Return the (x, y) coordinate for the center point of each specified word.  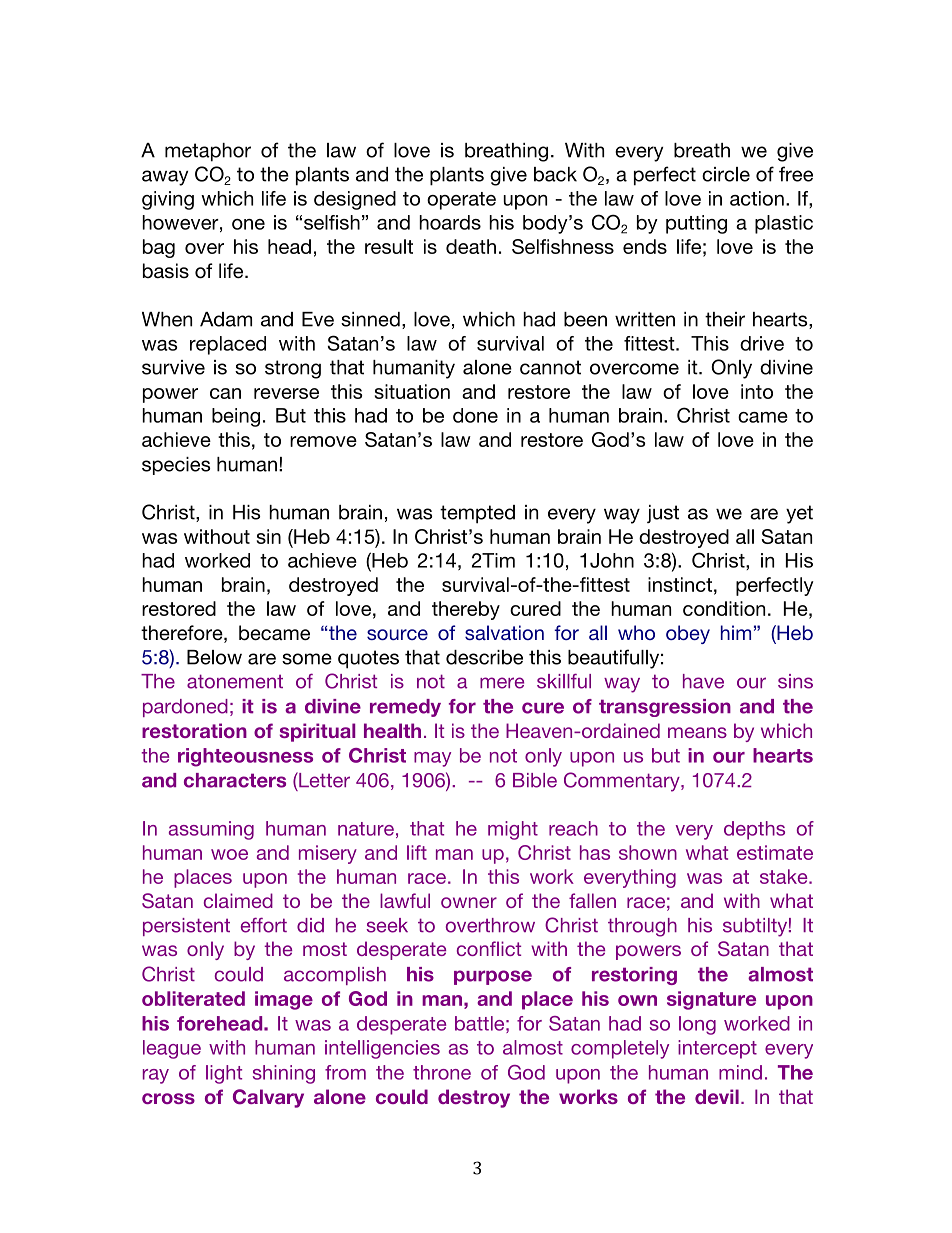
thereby (466, 610)
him (736, 632)
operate (461, 201)
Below (214, 657)
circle (726, 174)
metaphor (208, 152)
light (224, 1074)
